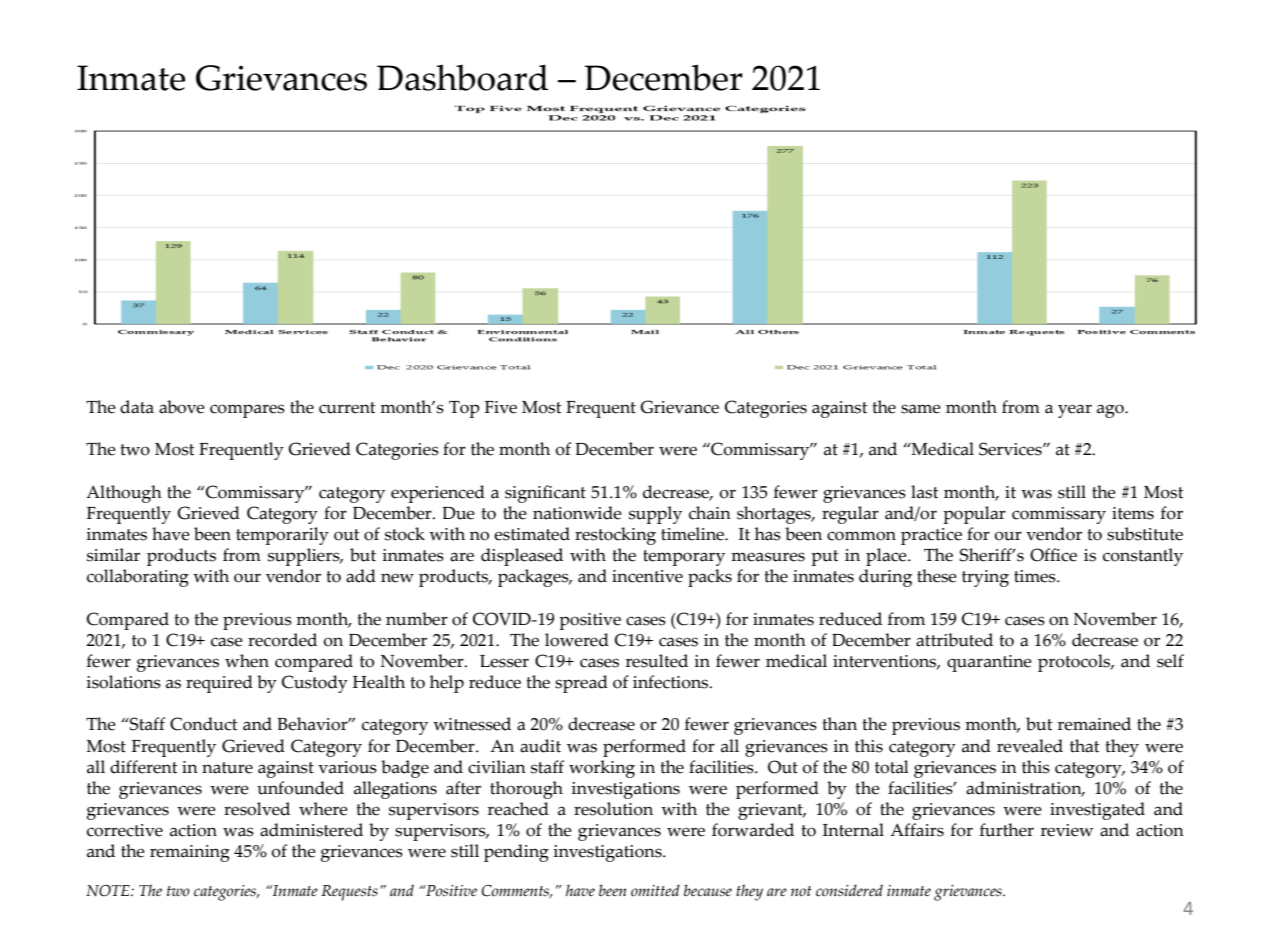 This screenshot has width=1270, height=952. What do you see at coordinates (219, 684) in the screenshot?
I see `required` at bounding box center [219, 684].
